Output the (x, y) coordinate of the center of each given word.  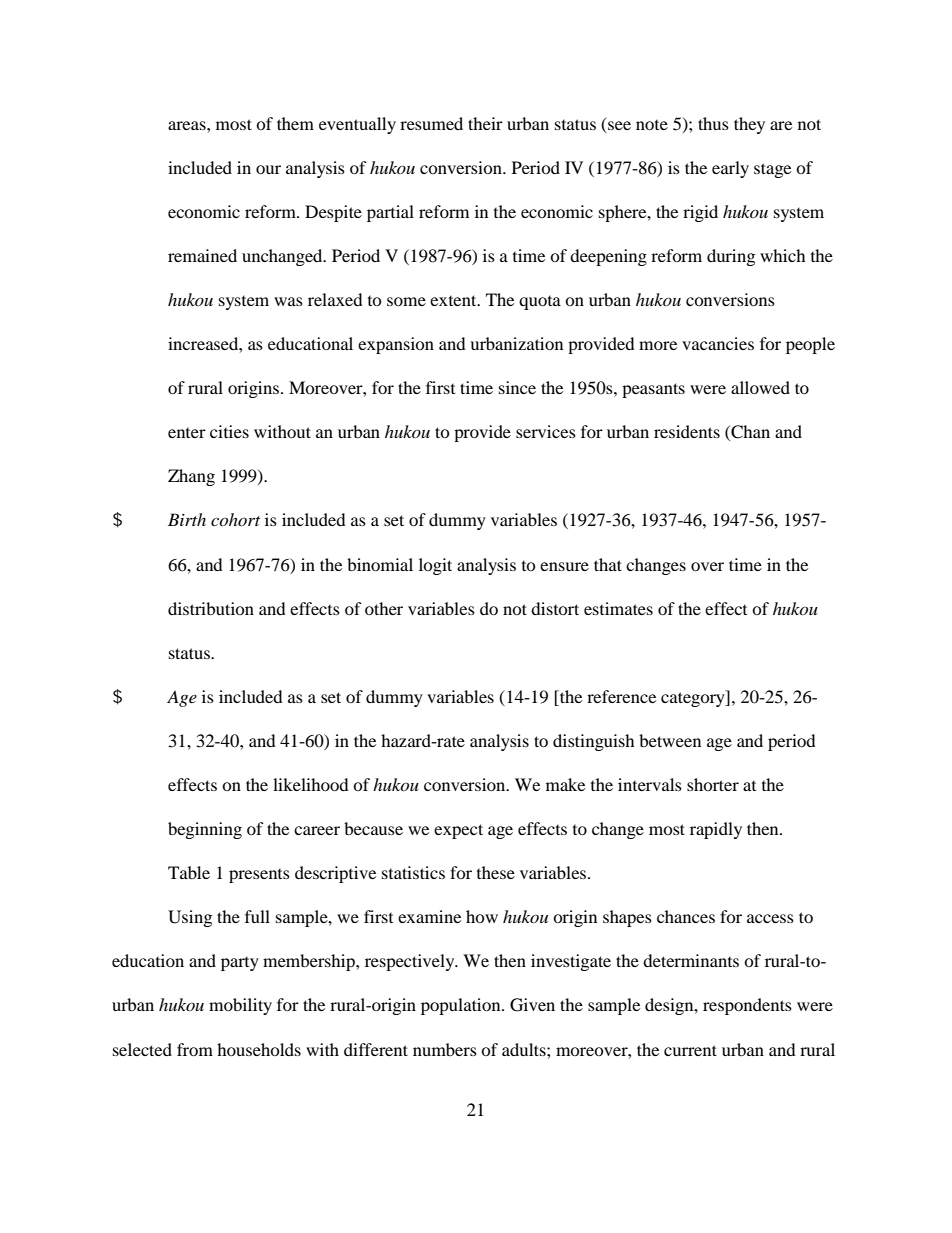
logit (435, 566)
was (288, 301)
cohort (235, 519)
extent (454, 300)
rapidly (716, 830)
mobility (240, 1006)
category (694, 698)
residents (687, 431)
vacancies (718, 343)
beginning (205, 830)
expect (458, 831)
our (268, 169)
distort (555, 608)
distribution (211, 608)
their (485, 123)
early (730, 169)
